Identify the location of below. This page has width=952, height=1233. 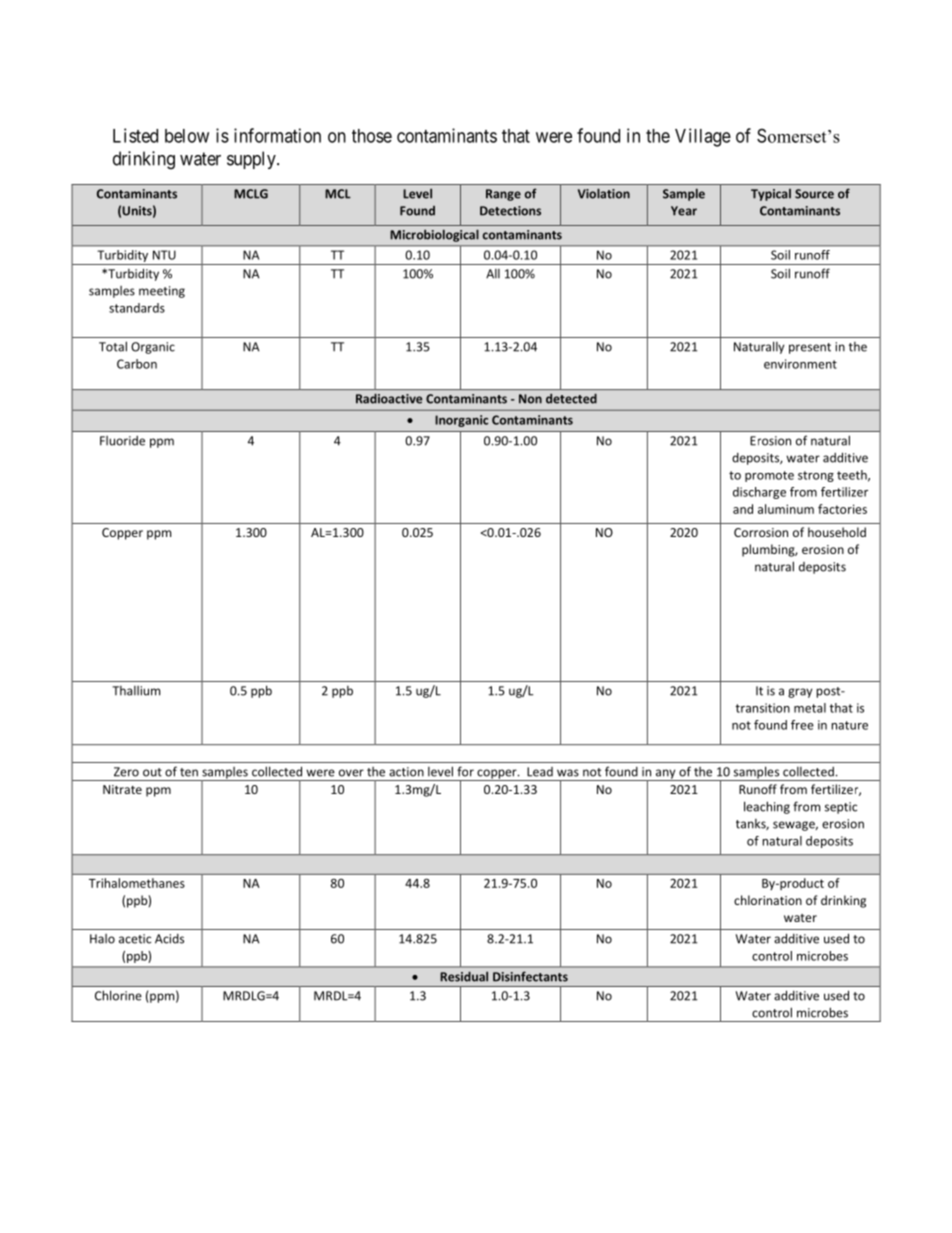
(187, 136).
